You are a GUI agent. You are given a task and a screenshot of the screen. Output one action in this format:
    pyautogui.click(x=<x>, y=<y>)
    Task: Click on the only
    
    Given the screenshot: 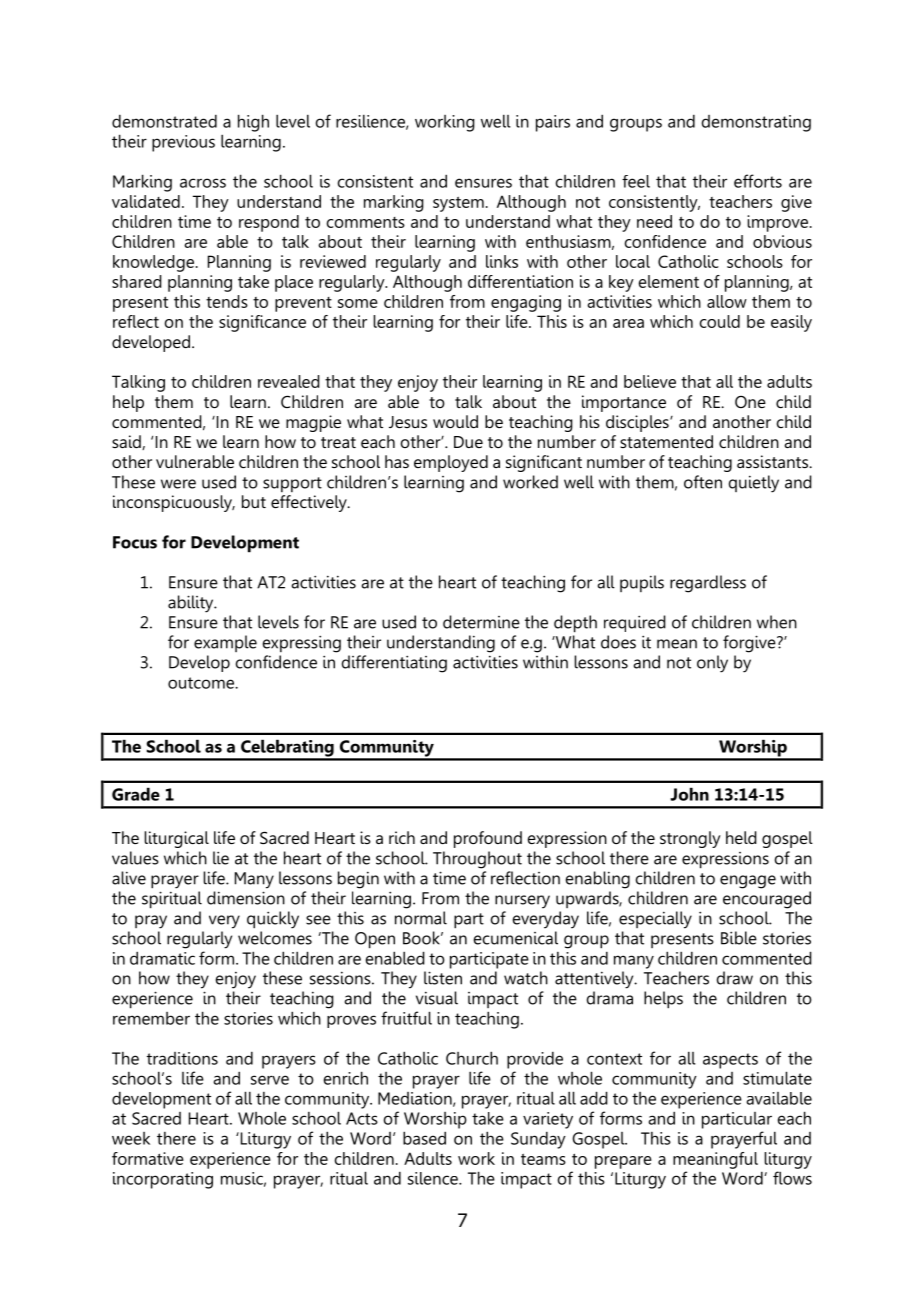 What is the action you would take?
    pyautogui.click(x=712, y=664)
